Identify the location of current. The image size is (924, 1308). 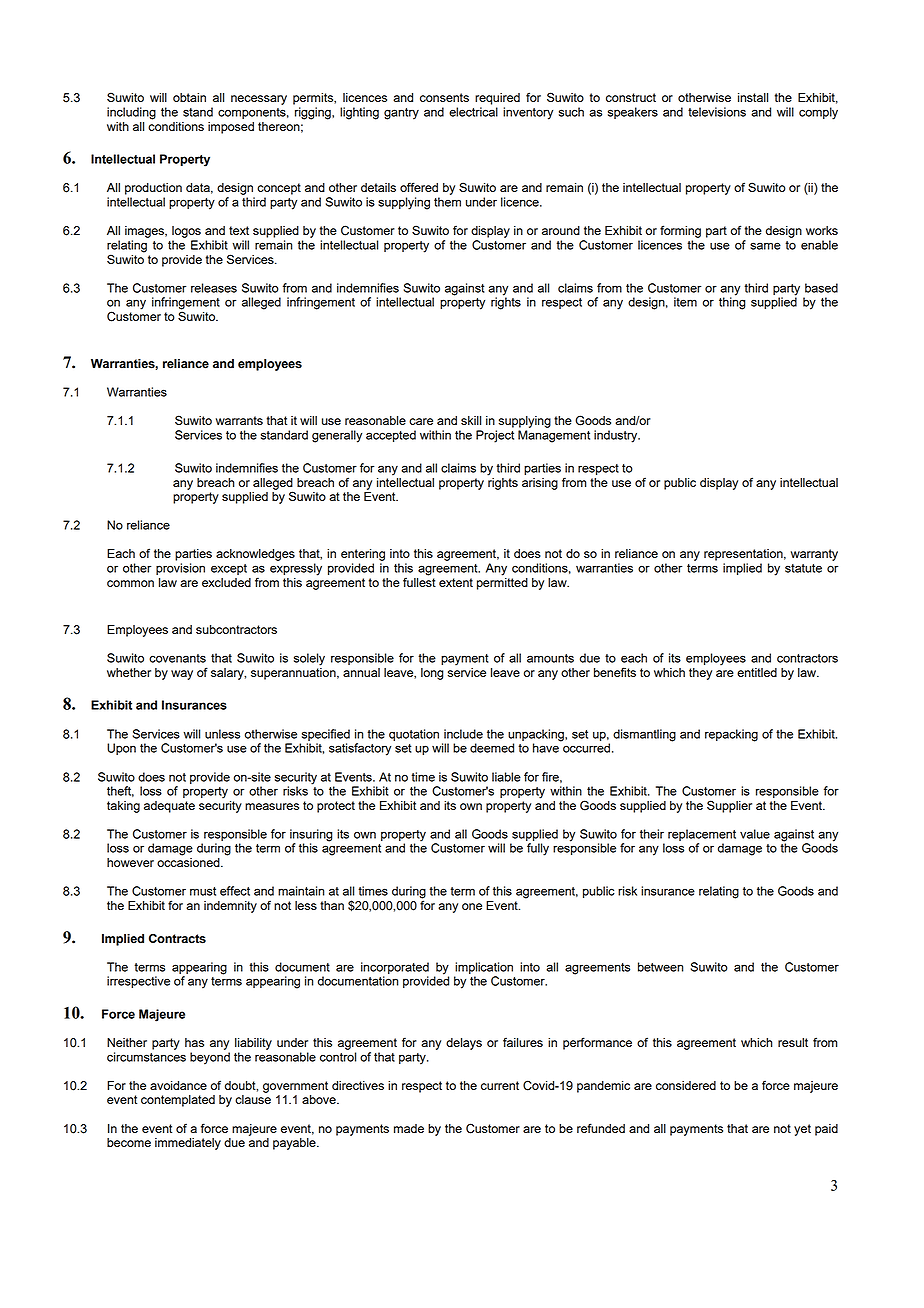
(500, 1085).
